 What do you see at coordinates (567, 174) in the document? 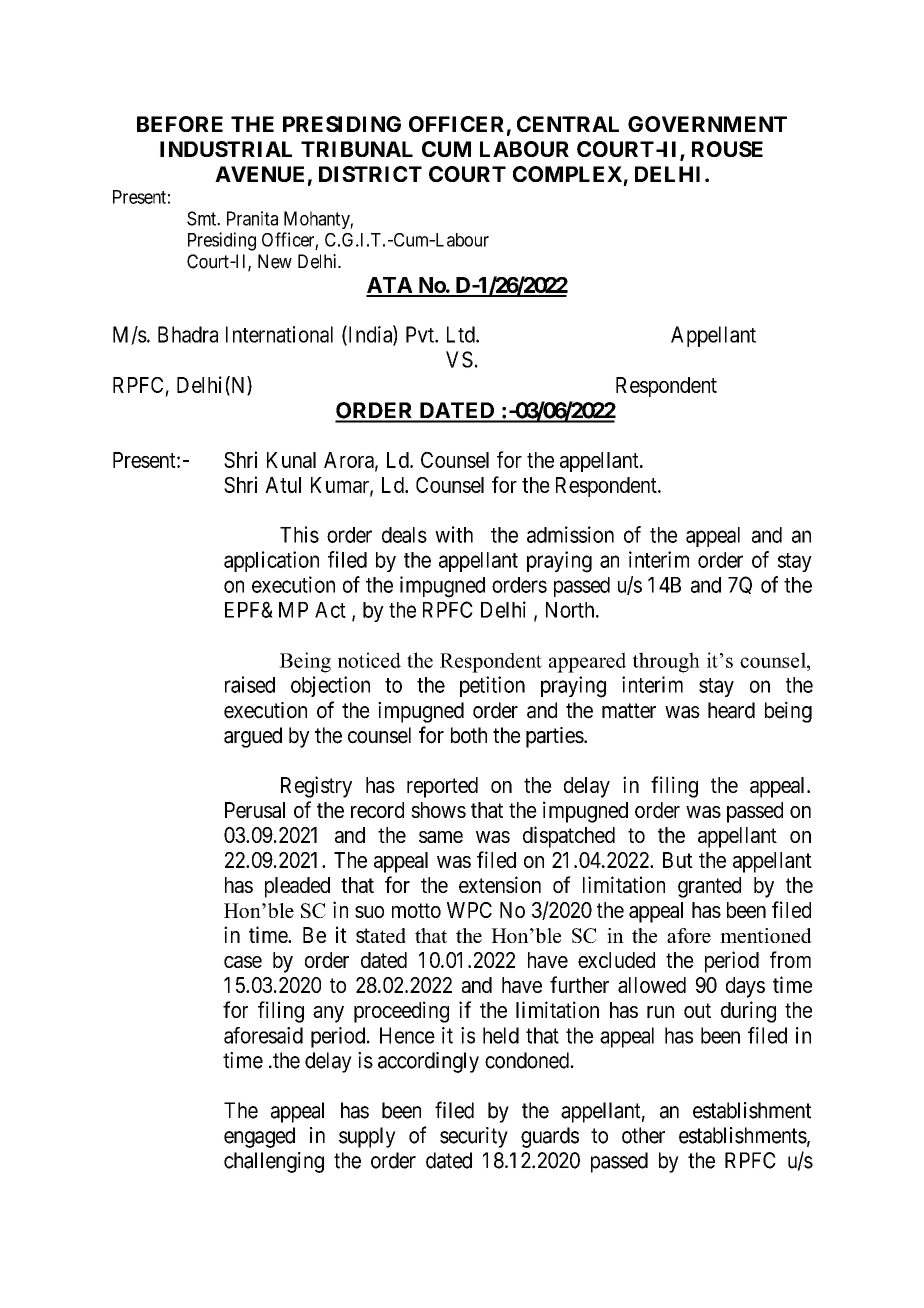
I see `COMPLEX` at bounding box center [567, 174].
